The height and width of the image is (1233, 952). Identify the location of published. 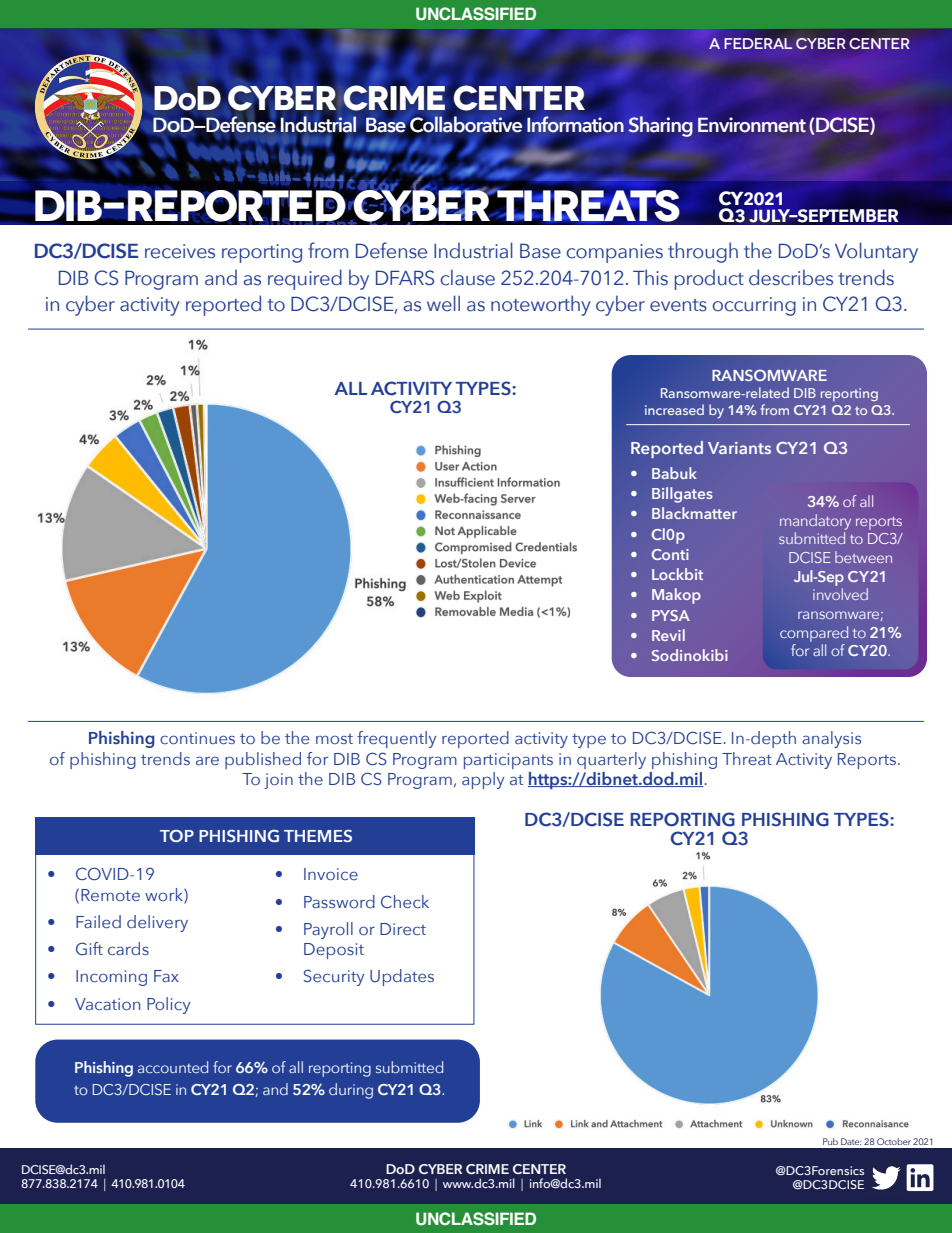
(263, 760).
